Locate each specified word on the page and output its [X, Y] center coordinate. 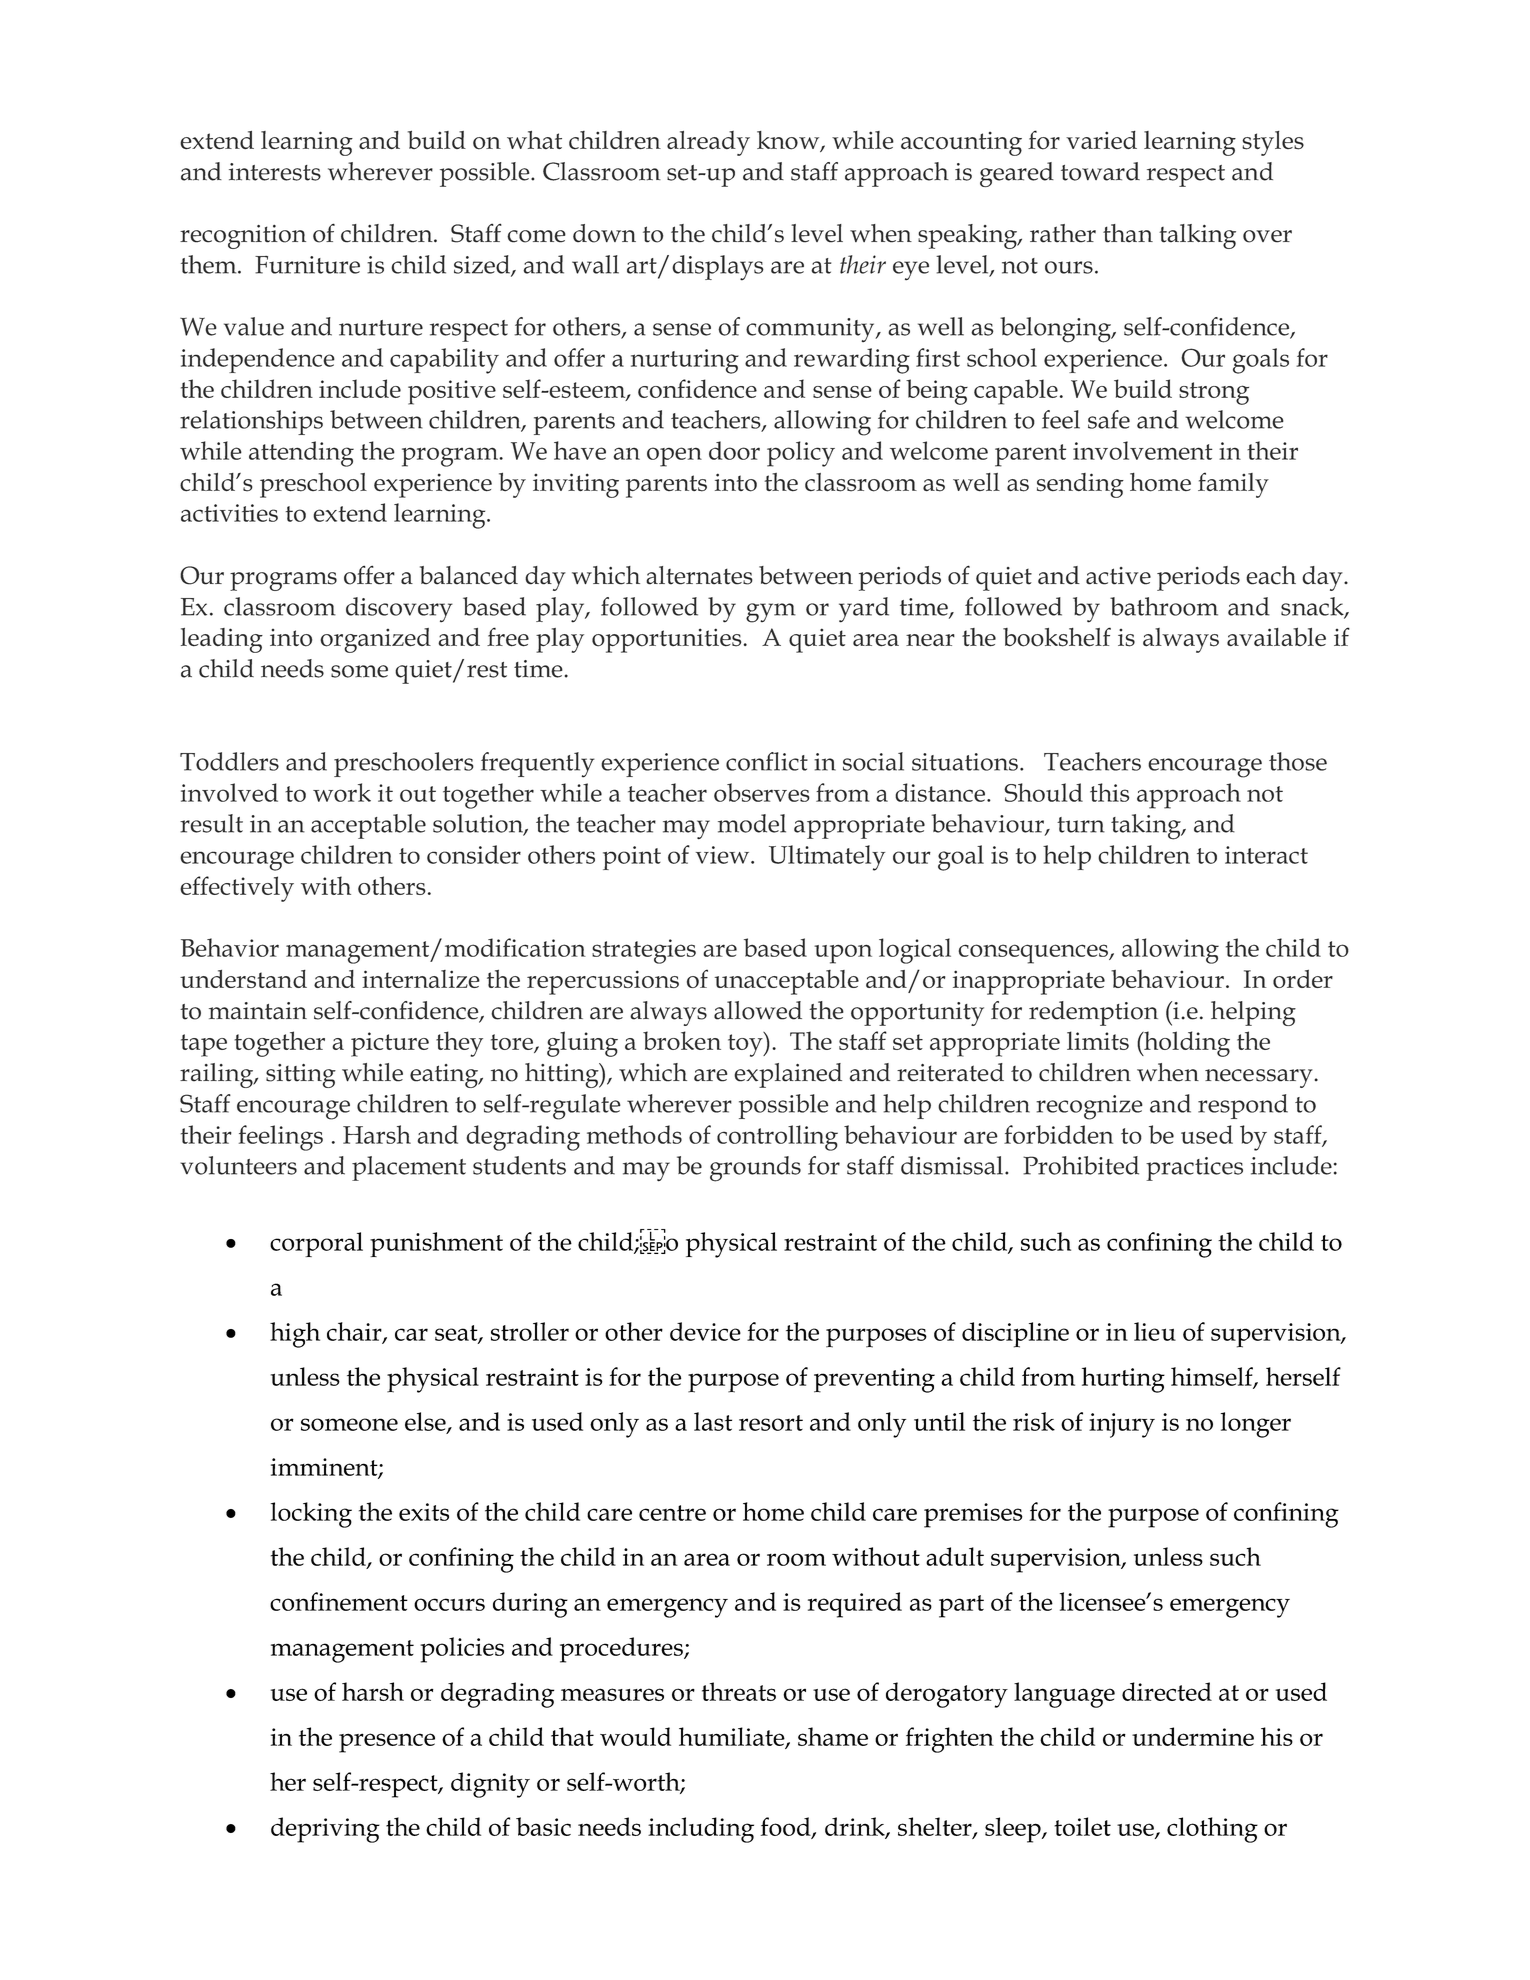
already [708, 143]
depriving [325, 1830]
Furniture [307, 265]
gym [771, 613]
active [1118, 576]
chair [355, 1332]
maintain [258, 1011]
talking [1197, 236]
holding [1186, 1044]
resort [771, 1423]
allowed [758, 1010]
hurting [1123, 1380]
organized [375, 640]
